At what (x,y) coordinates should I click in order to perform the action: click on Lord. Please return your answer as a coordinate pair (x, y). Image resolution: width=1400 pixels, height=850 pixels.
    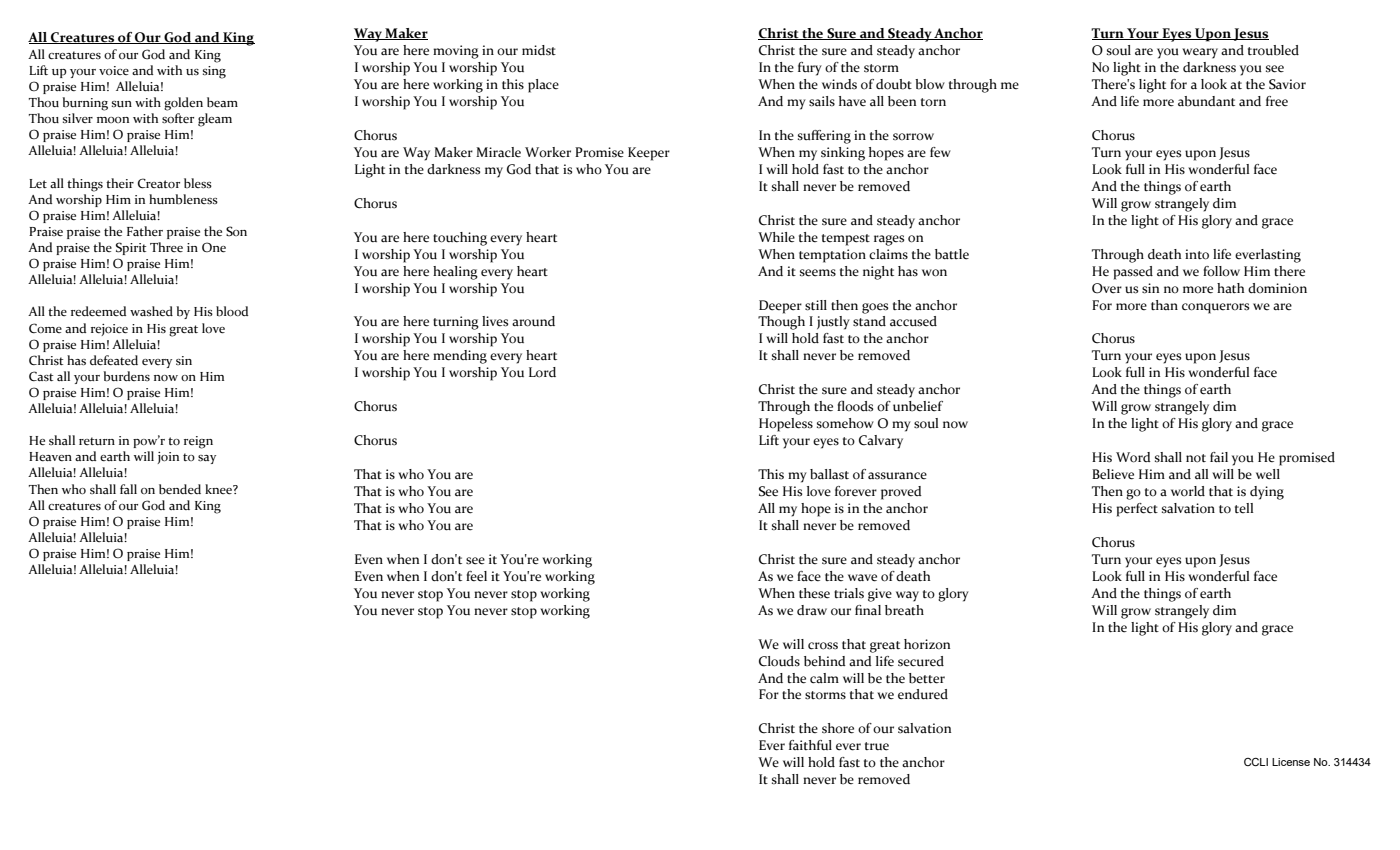
    Looking at the image, I should click on (542, 372).
